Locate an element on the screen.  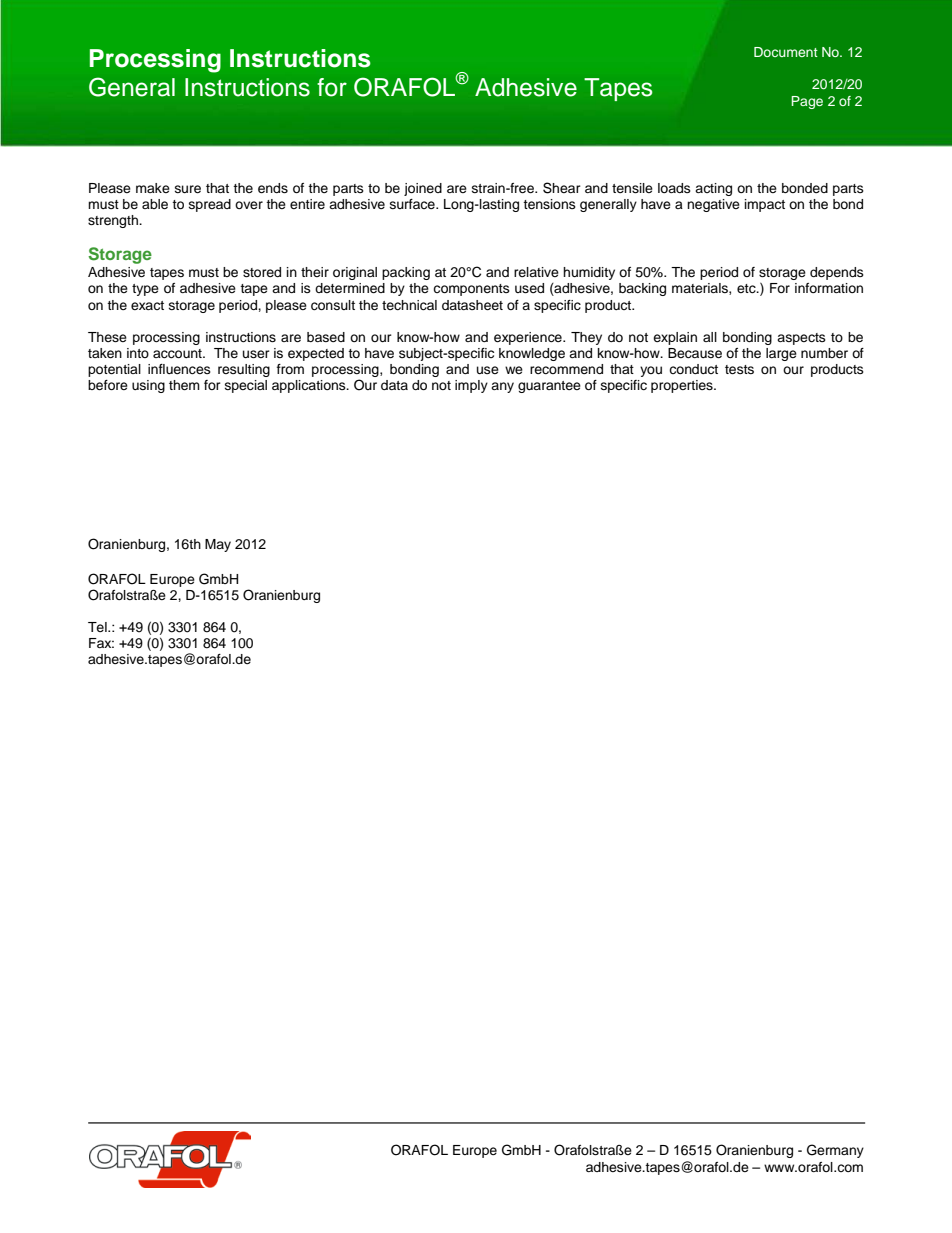
Document is located at coordinates (786, 52).
